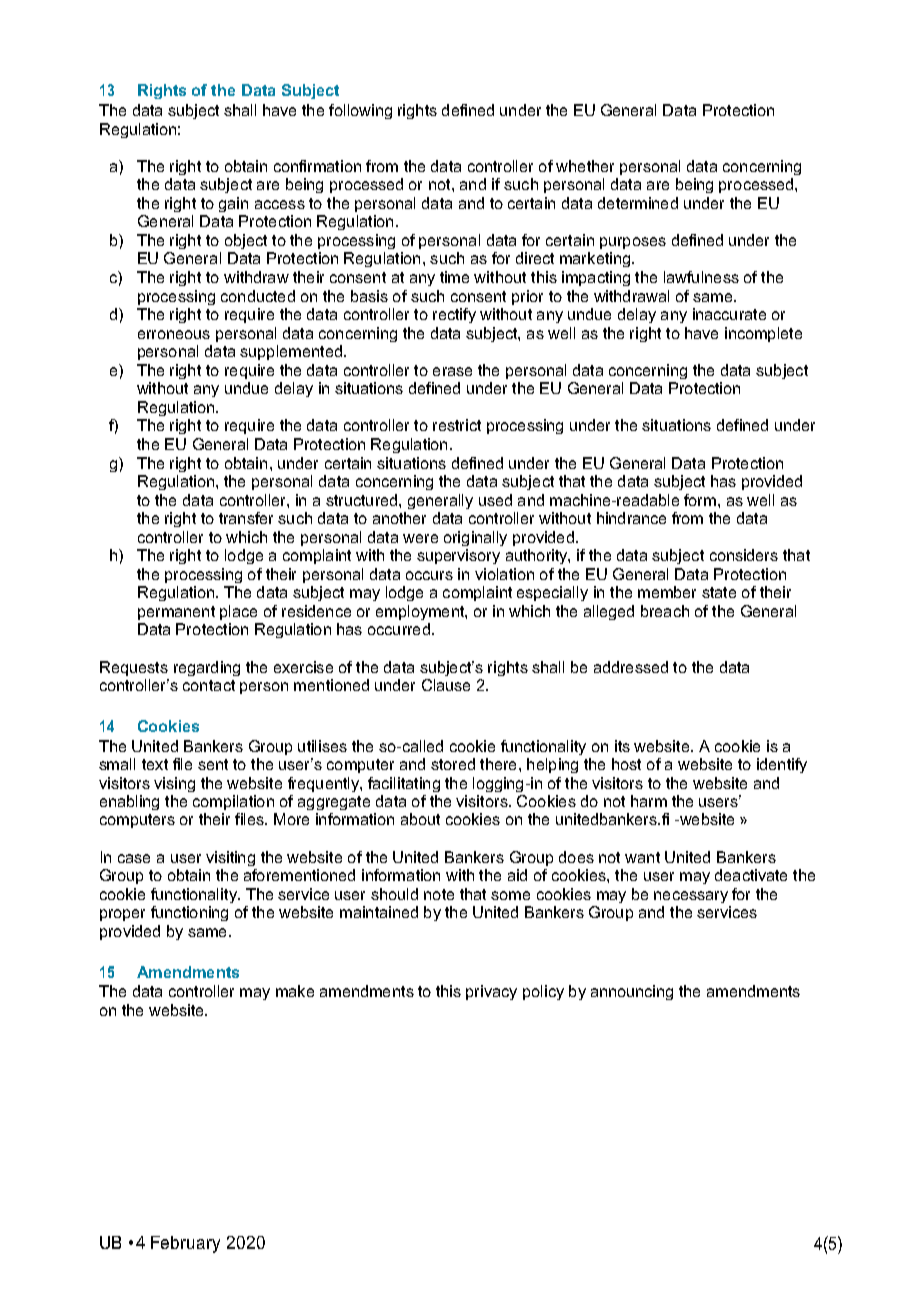 The height and width of the page is (1308, 924). What do you see at coordinates (360, 111) in the page?
I see `following` at bounding box center [360, 111].
